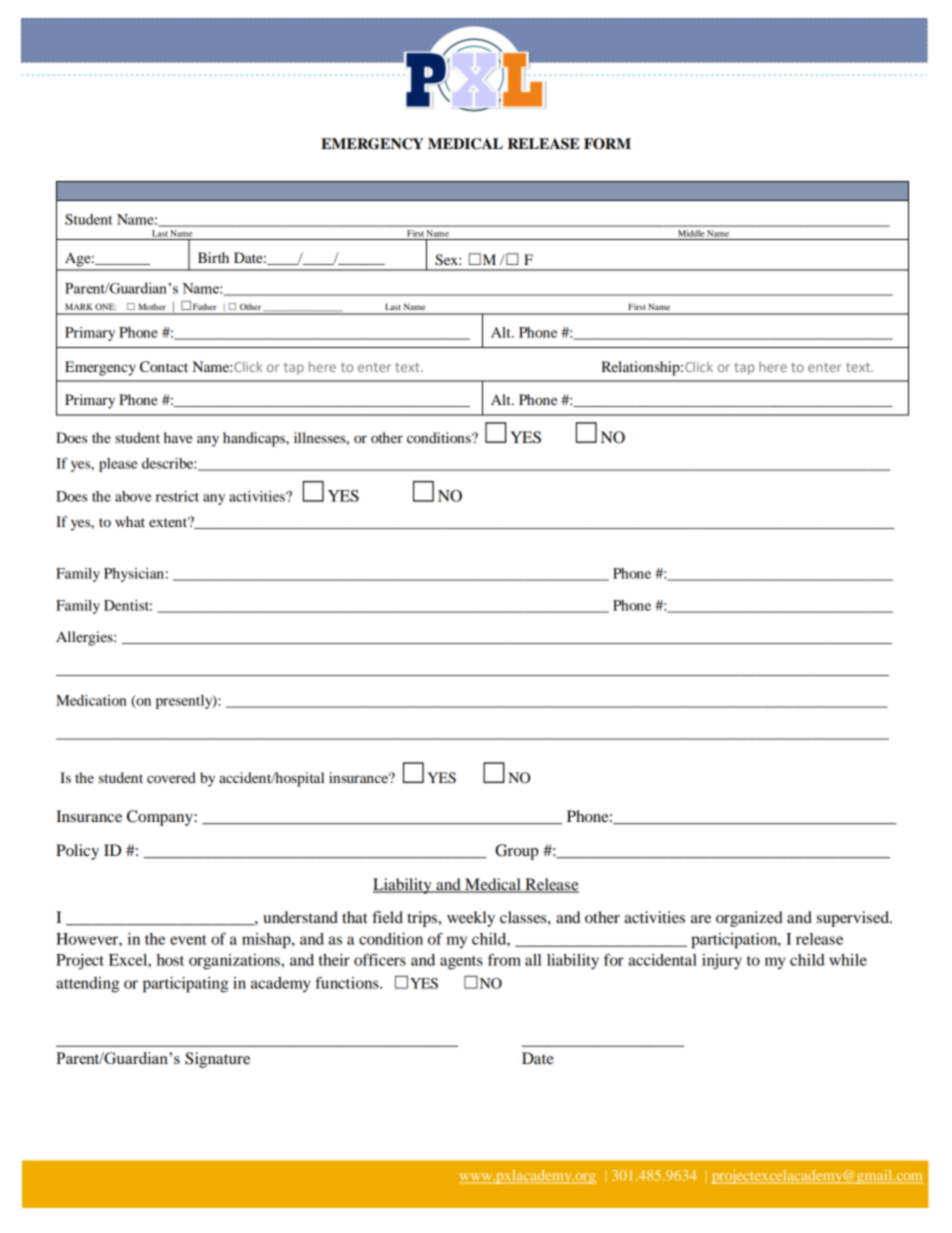  What do you see at coordinates (130, 521) in the page?
I see `what` at bounding box center [130, 521].
